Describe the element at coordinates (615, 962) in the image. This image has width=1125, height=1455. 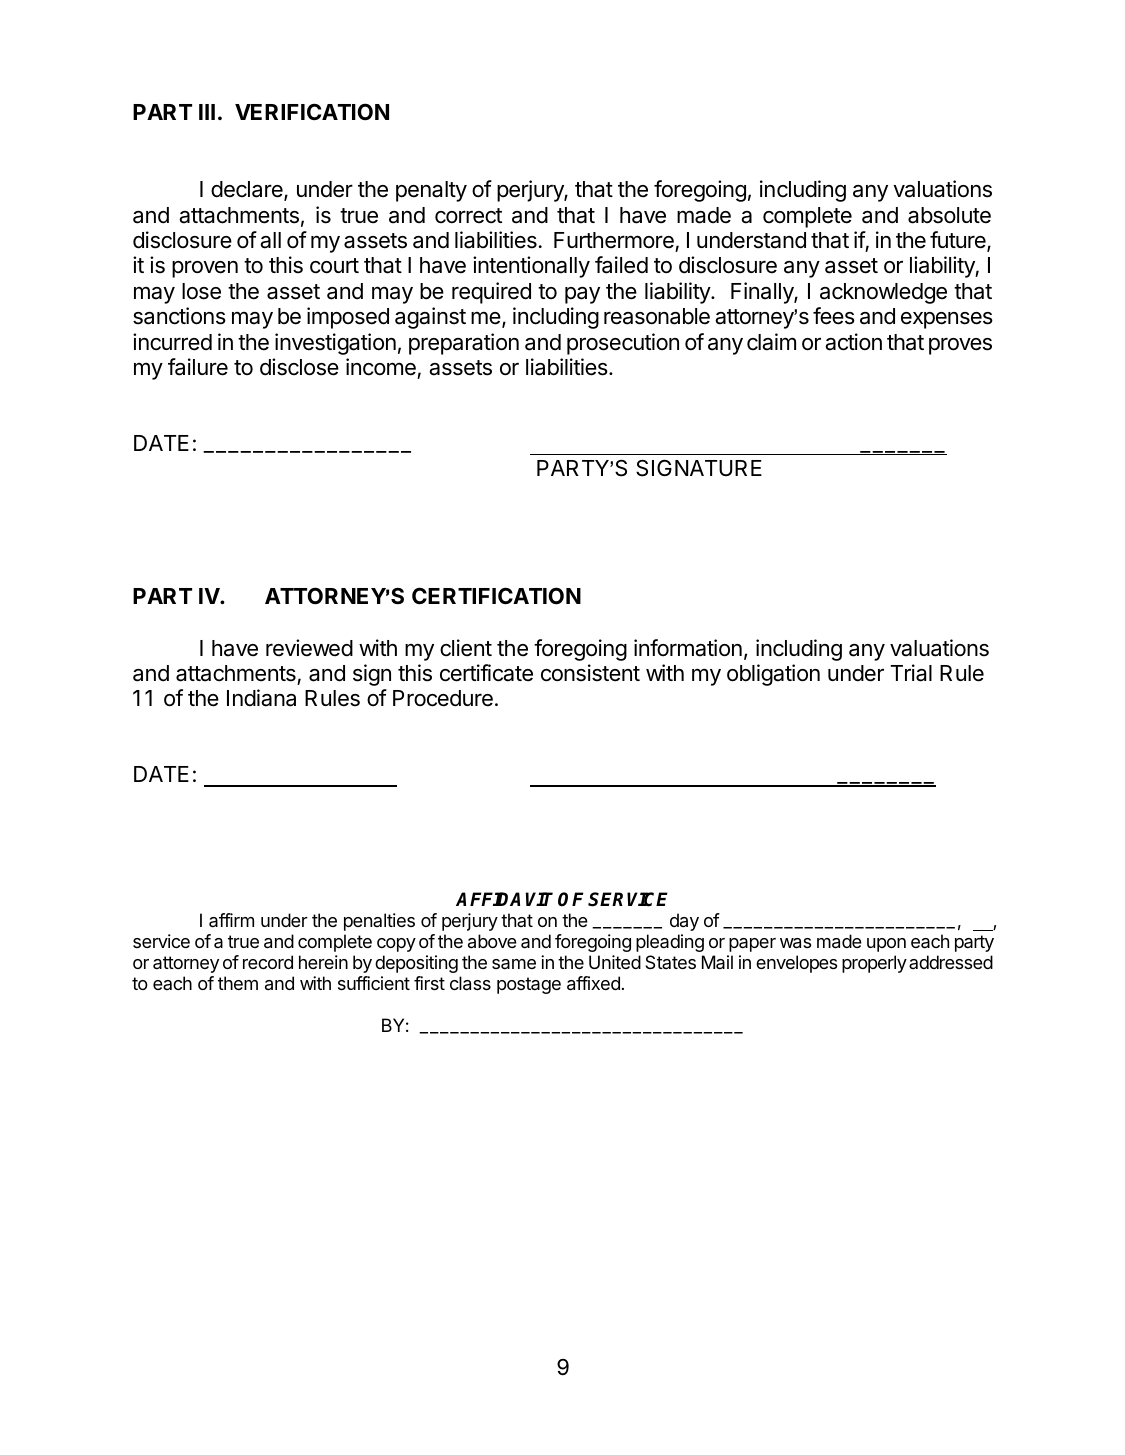
I see `United` at that location.
